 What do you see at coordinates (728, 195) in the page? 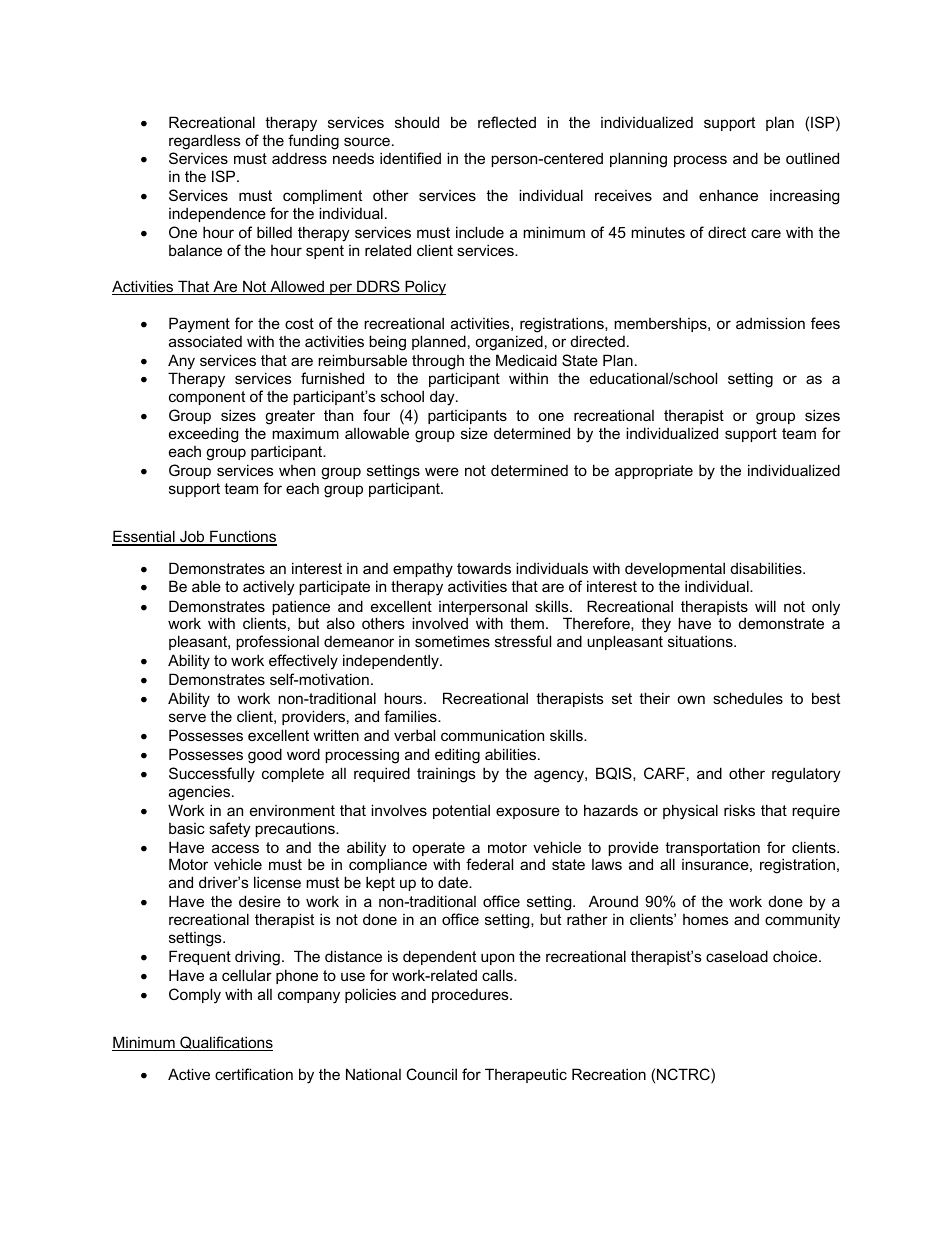
I see `enhance` at bounding box center [728, 195].
